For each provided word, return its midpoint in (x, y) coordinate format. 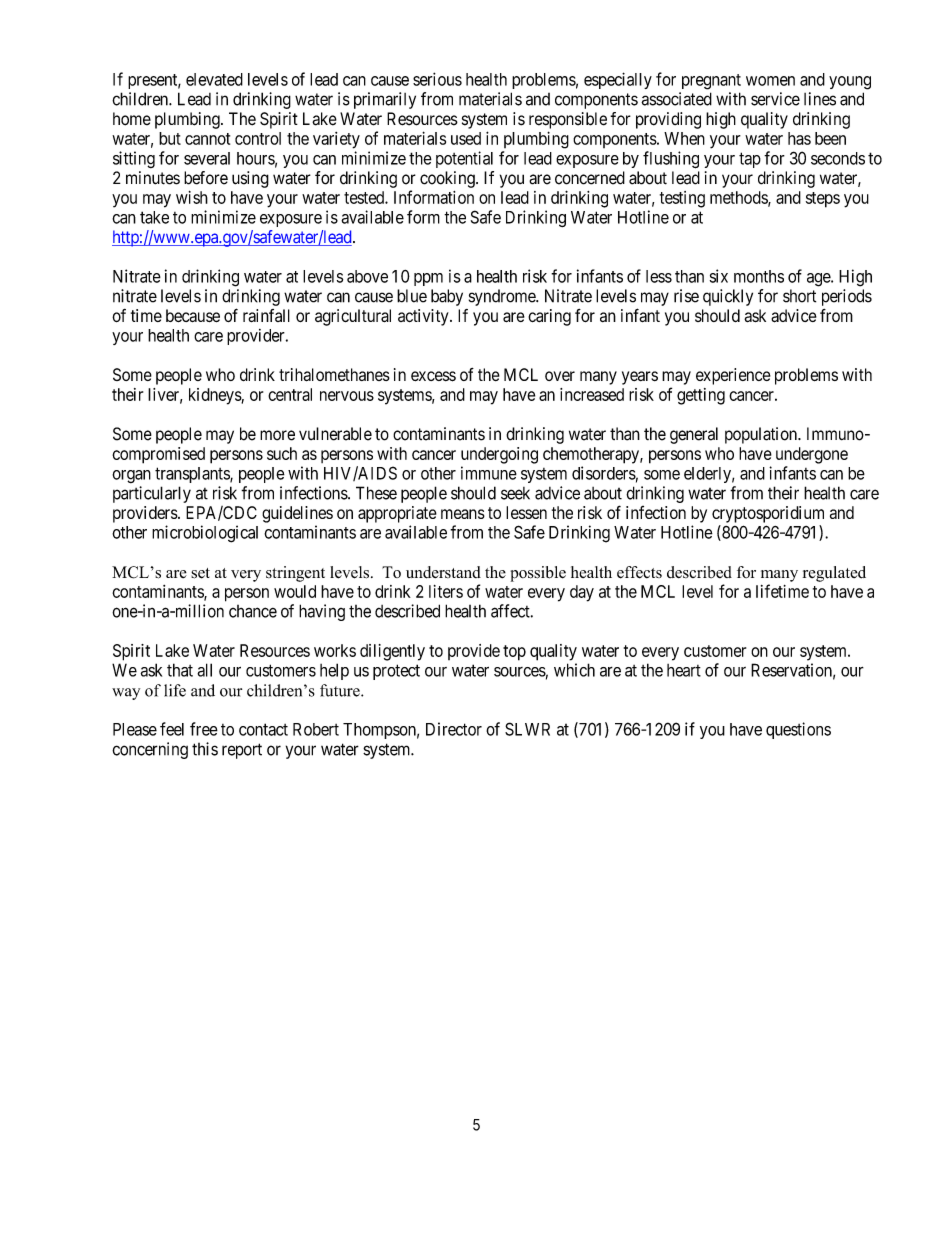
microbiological (205, 534)
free (204, 729)
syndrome (503, 297)
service (775, 99)
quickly (728, 297)
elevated (214, 79)
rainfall (266, 315)
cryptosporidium (768, 514)
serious (437, 79)
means (463, 514)
